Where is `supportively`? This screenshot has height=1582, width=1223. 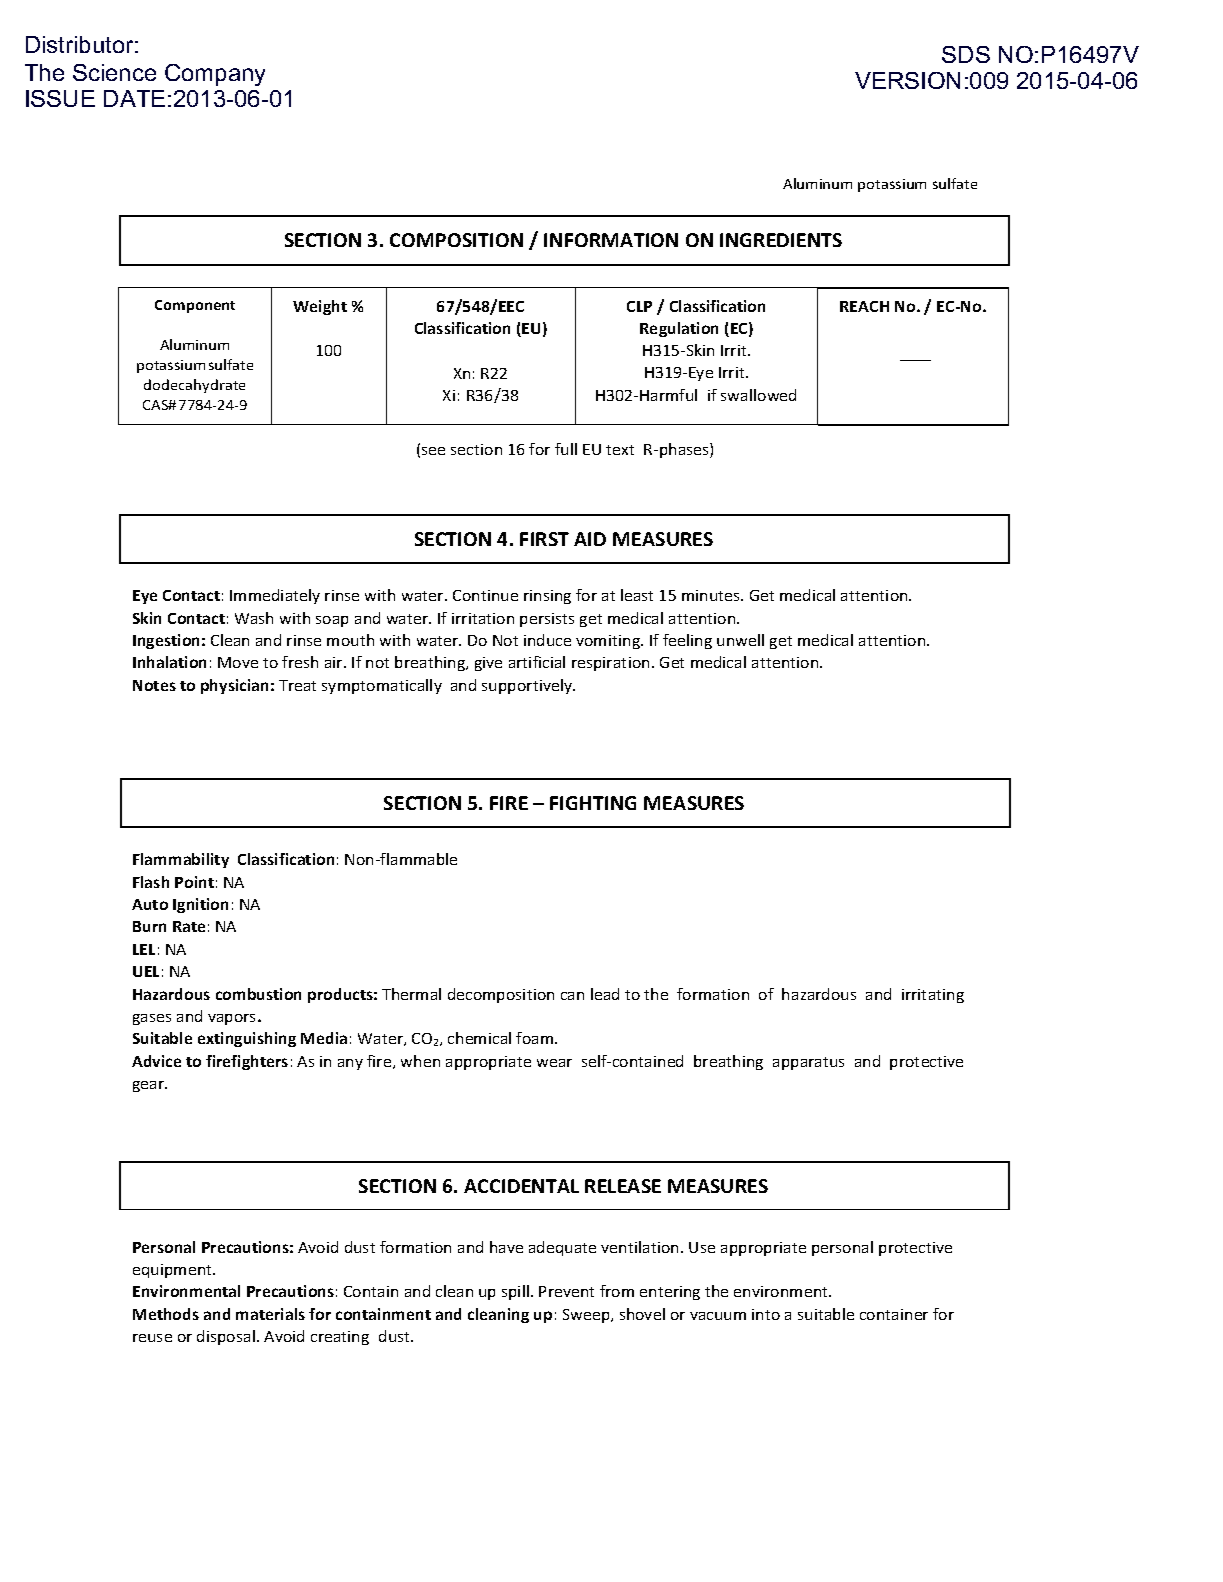
supportively is located at coordinates (528, 686).
